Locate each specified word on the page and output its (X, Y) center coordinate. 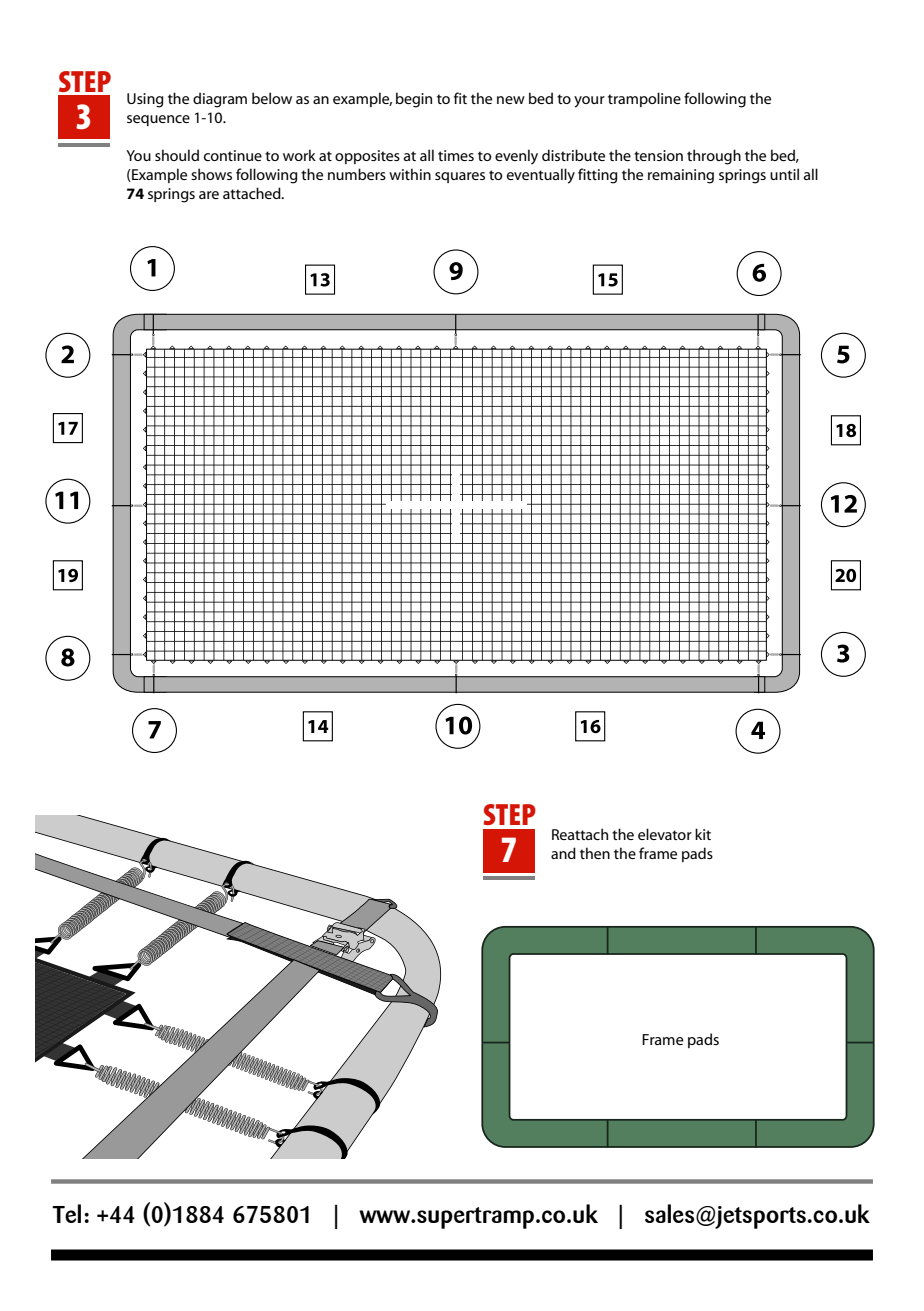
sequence (158, 120)
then (595, 853)
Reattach (580, 834)
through (714, 157)
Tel (66, 1213)
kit (703, 834)
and (563, 853)
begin (414, 100)
